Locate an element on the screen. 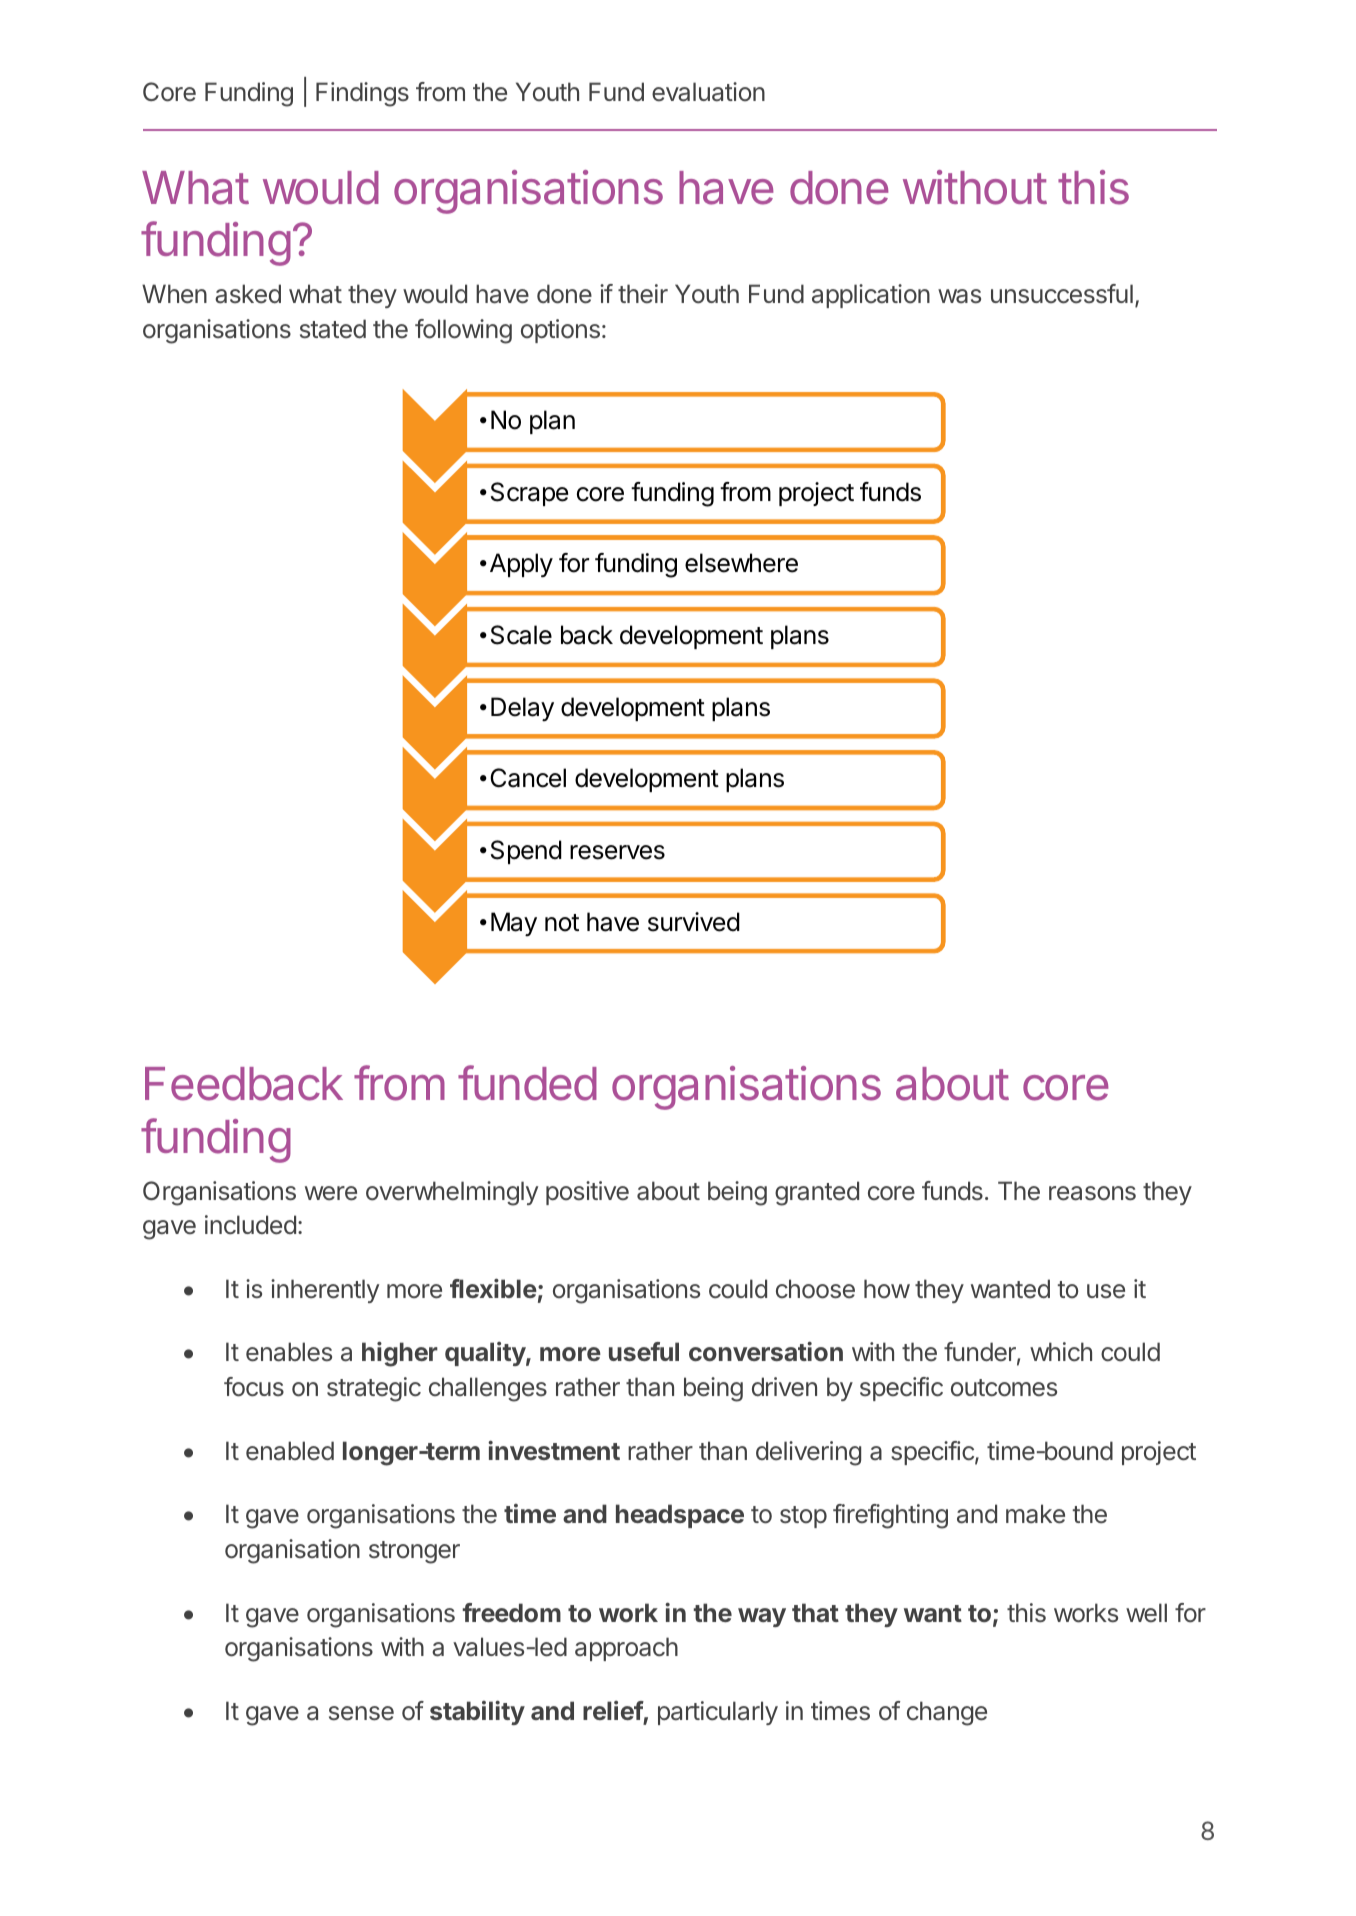 This screenshot has width=1356, height=1916. Findings is located at coordinates (362, 94).
